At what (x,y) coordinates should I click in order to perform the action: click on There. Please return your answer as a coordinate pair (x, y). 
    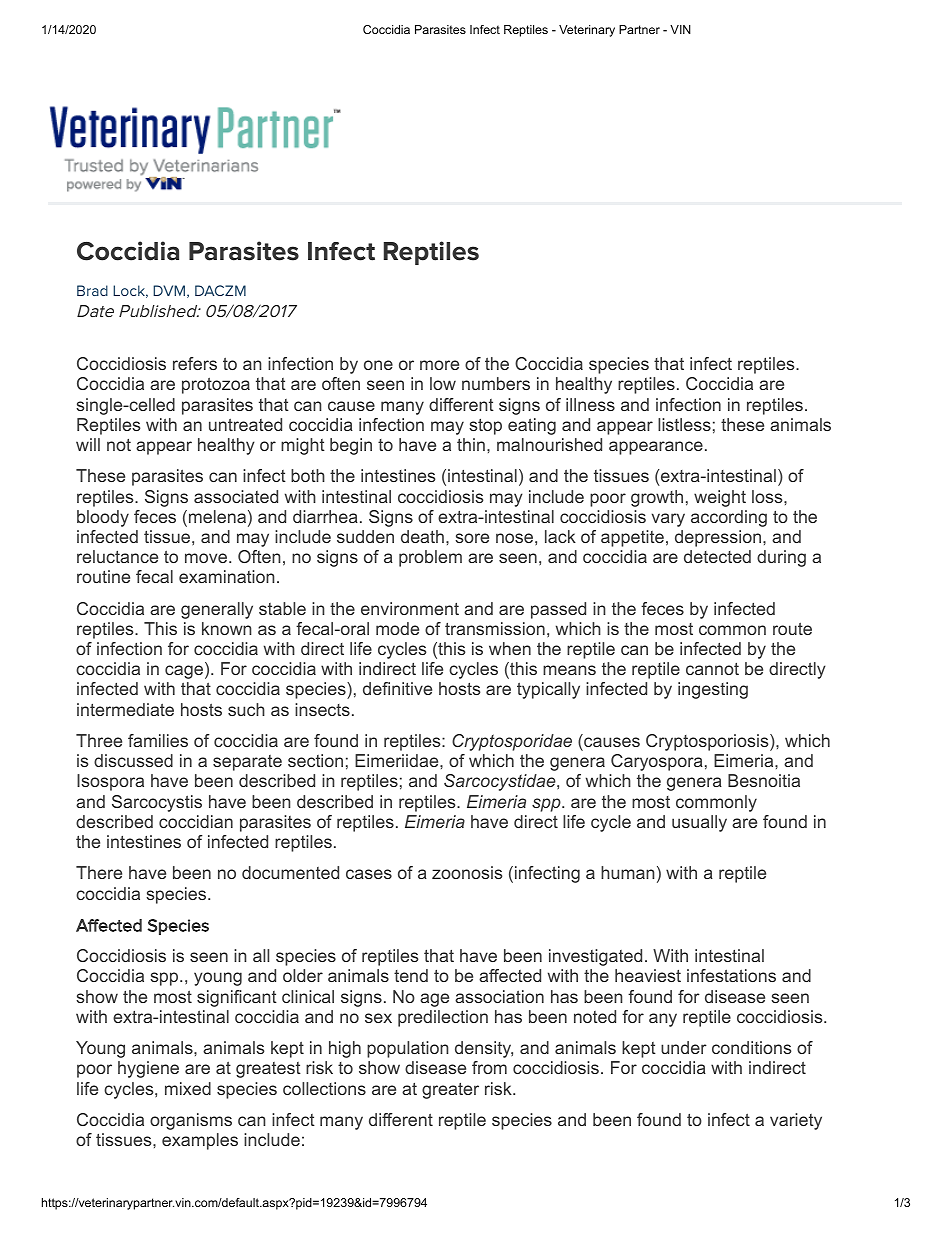
    Looking at the image, I should click on (99, 872).
